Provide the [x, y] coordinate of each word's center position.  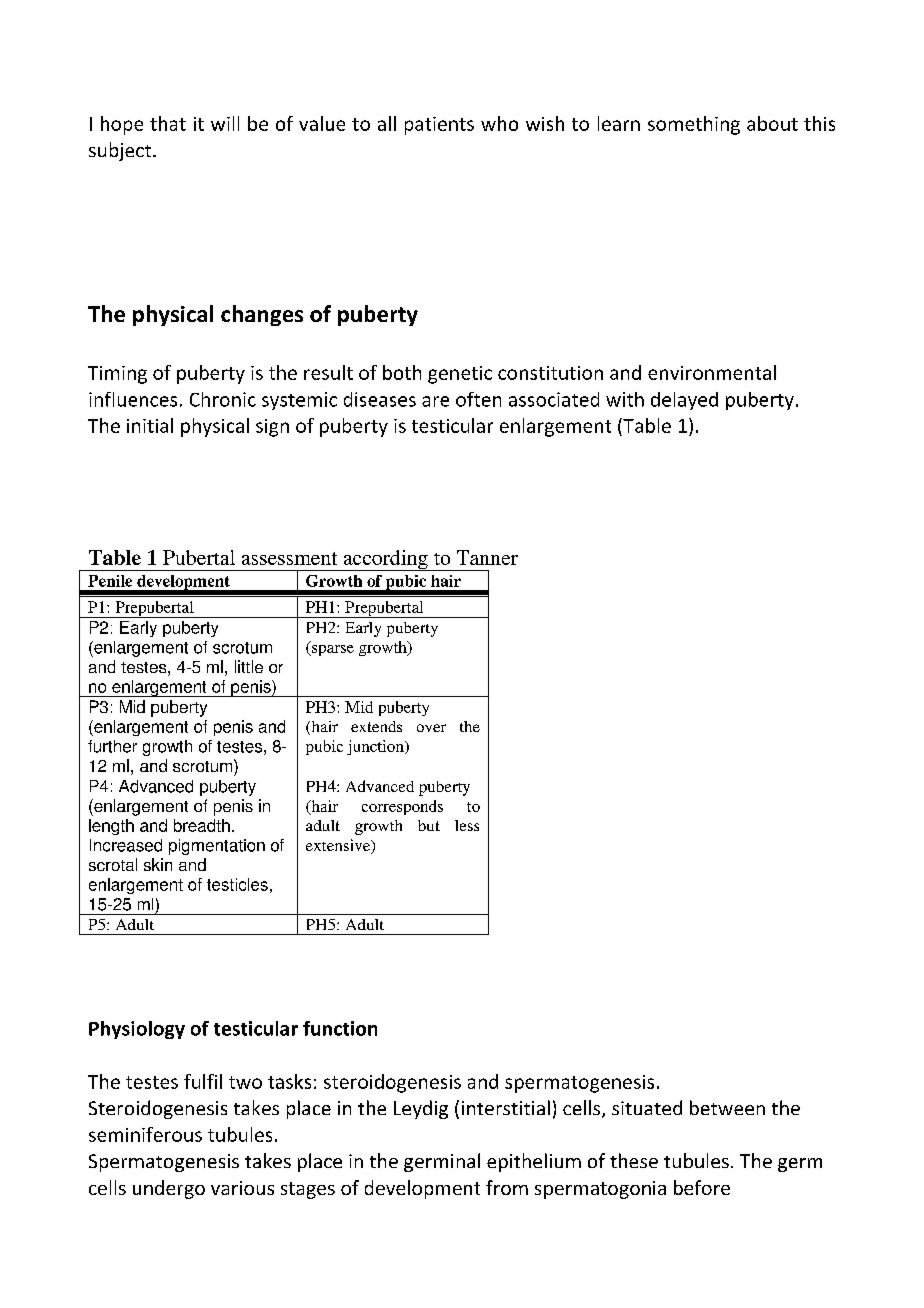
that [168, 123]
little [249, 666]
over [431, 728]
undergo [169, 1189]
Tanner [487, 557]
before [702, 1187]
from [507, 1187]
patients [439, 126]
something [694, 125]
